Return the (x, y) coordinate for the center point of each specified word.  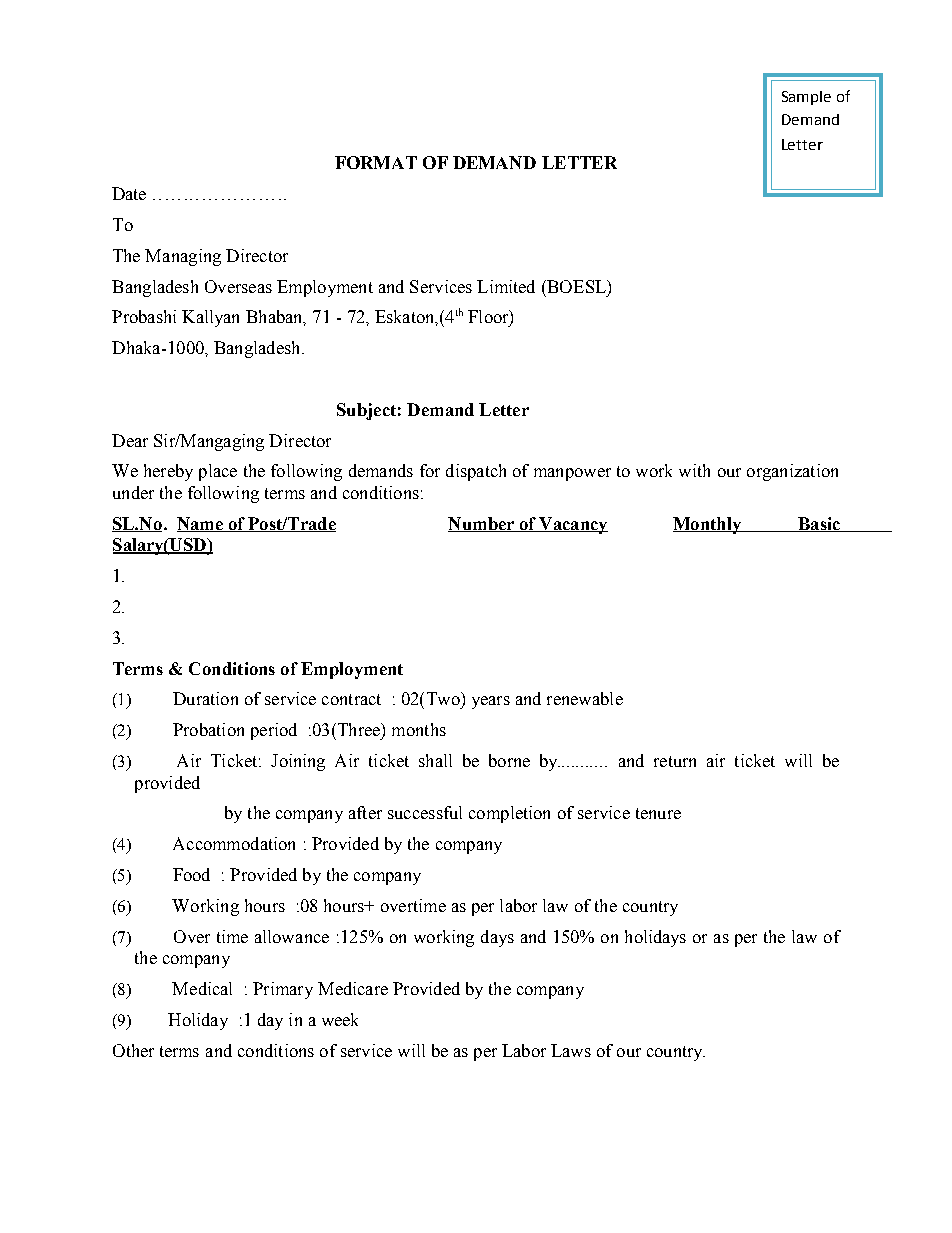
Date (129, 193)
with (694, 470)
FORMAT (376, 162)
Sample (806, 98)
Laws (571, 1050)
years (491, 702)
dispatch (476, 472)
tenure (658, 813)
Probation (208, 729)
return (675, 761)
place (218, 472)
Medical (202, 988)
